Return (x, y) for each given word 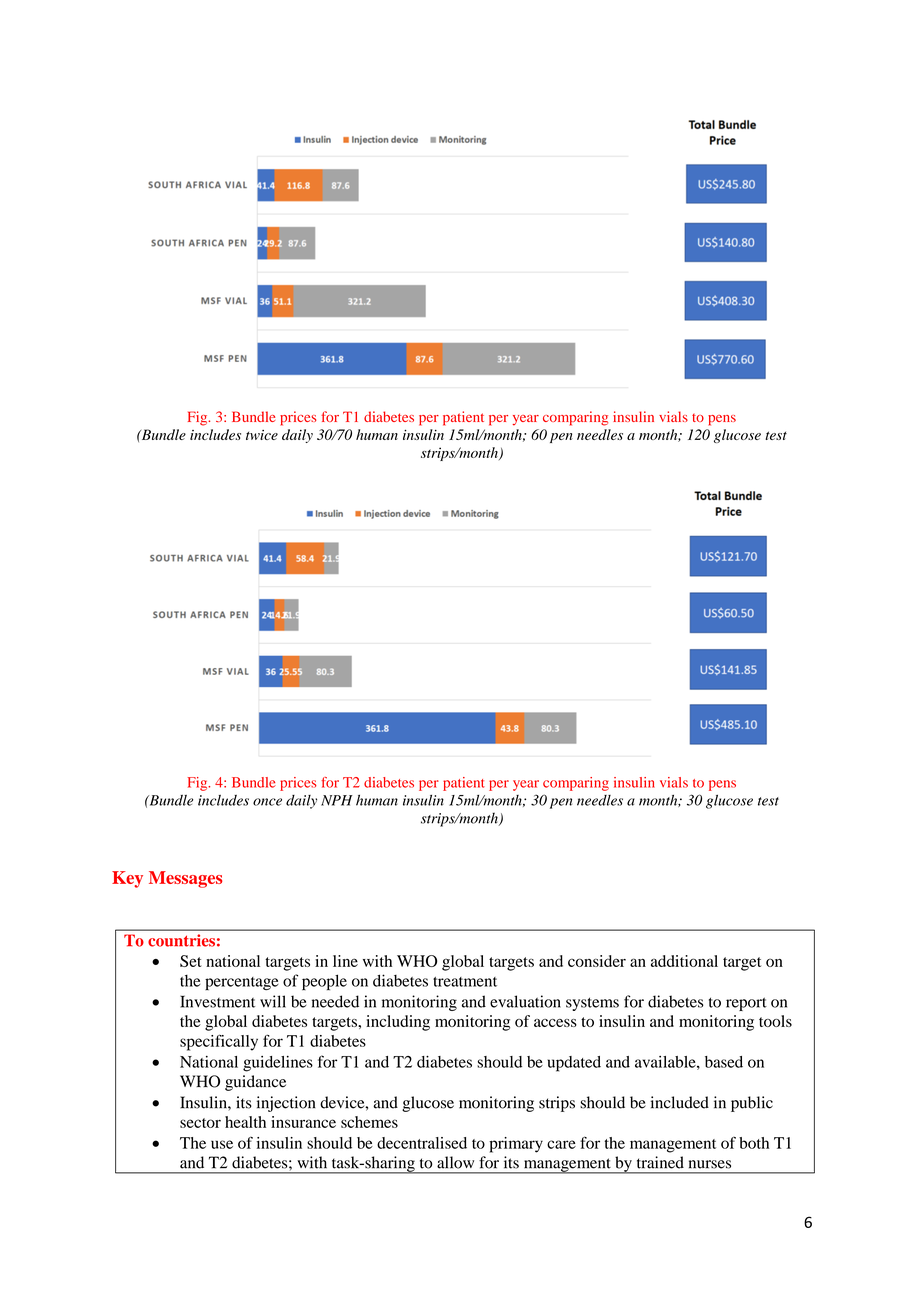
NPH (337, 800)
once (267, 802)
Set (191, 961)
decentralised (422, 1143)
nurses (710, 1164)
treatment (465, 982)
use (222, 1144)
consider (597, 961)
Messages (185, 879)
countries (181, 940)
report (746, 1004)
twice (262, 435)
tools (775, 1021)
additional (684, 961)
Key (127, 879)
